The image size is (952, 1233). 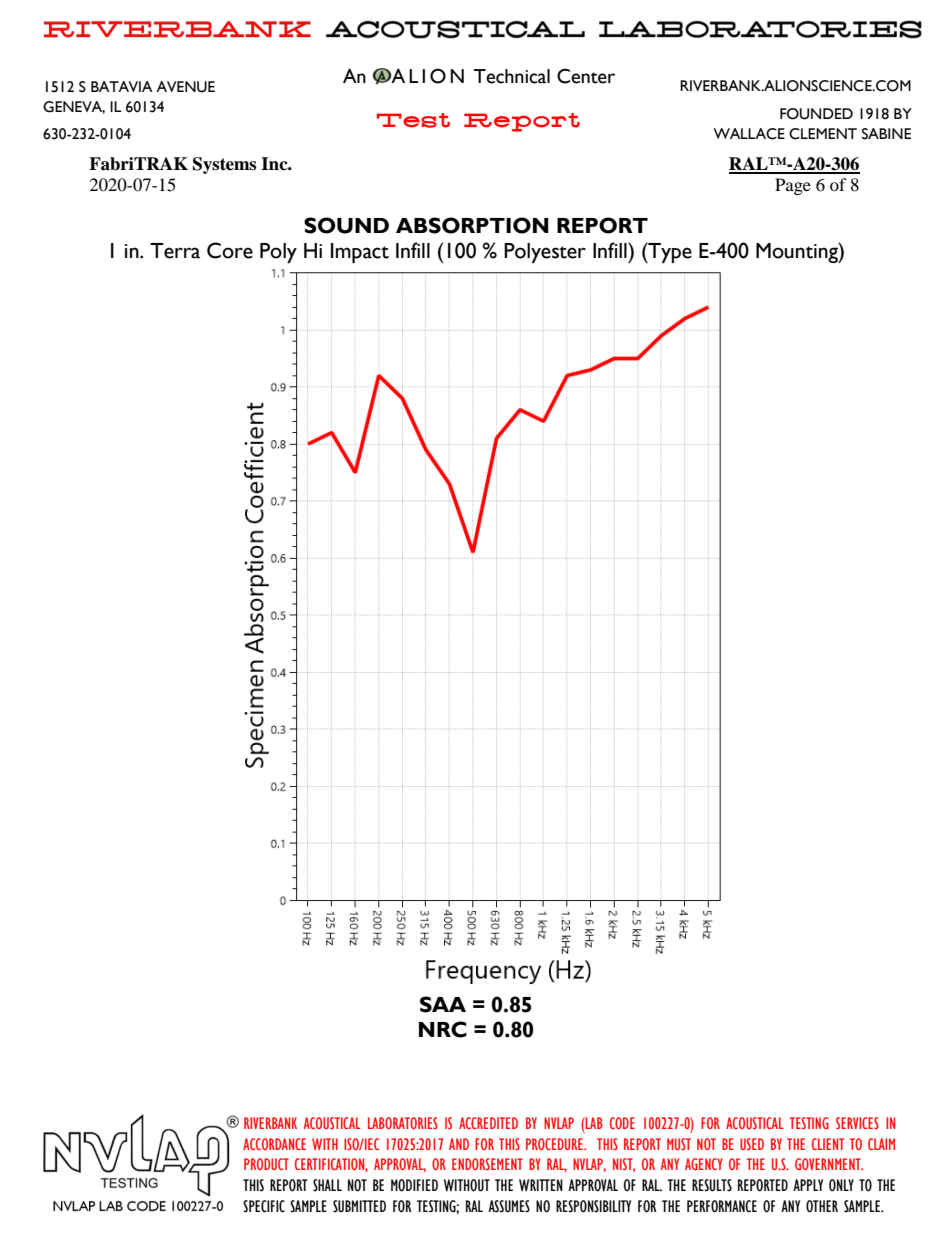 I want to click on SERVICES, so click(x=857, y=1123).
